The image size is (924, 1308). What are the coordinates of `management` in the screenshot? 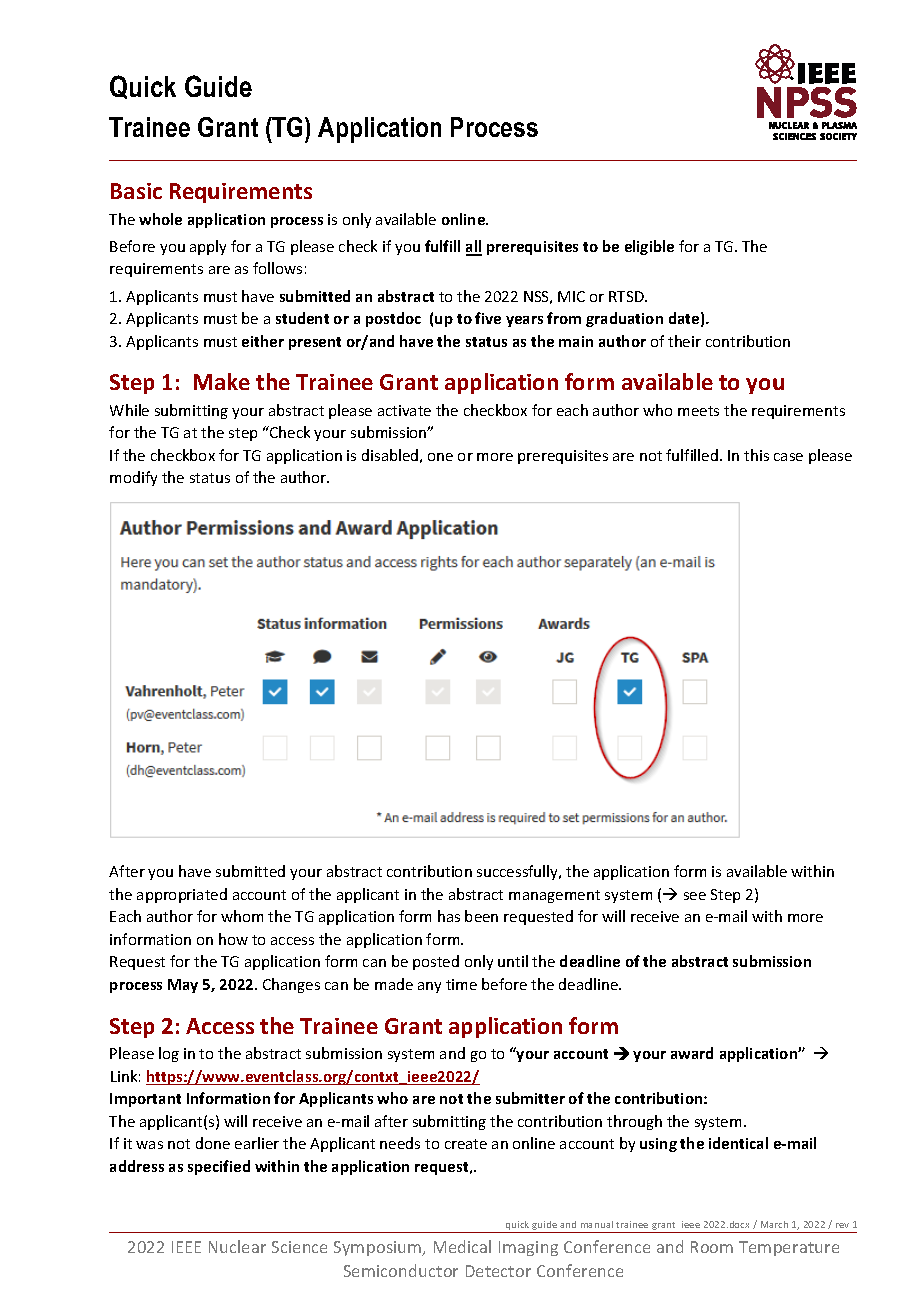 It's located at (554, 896).
